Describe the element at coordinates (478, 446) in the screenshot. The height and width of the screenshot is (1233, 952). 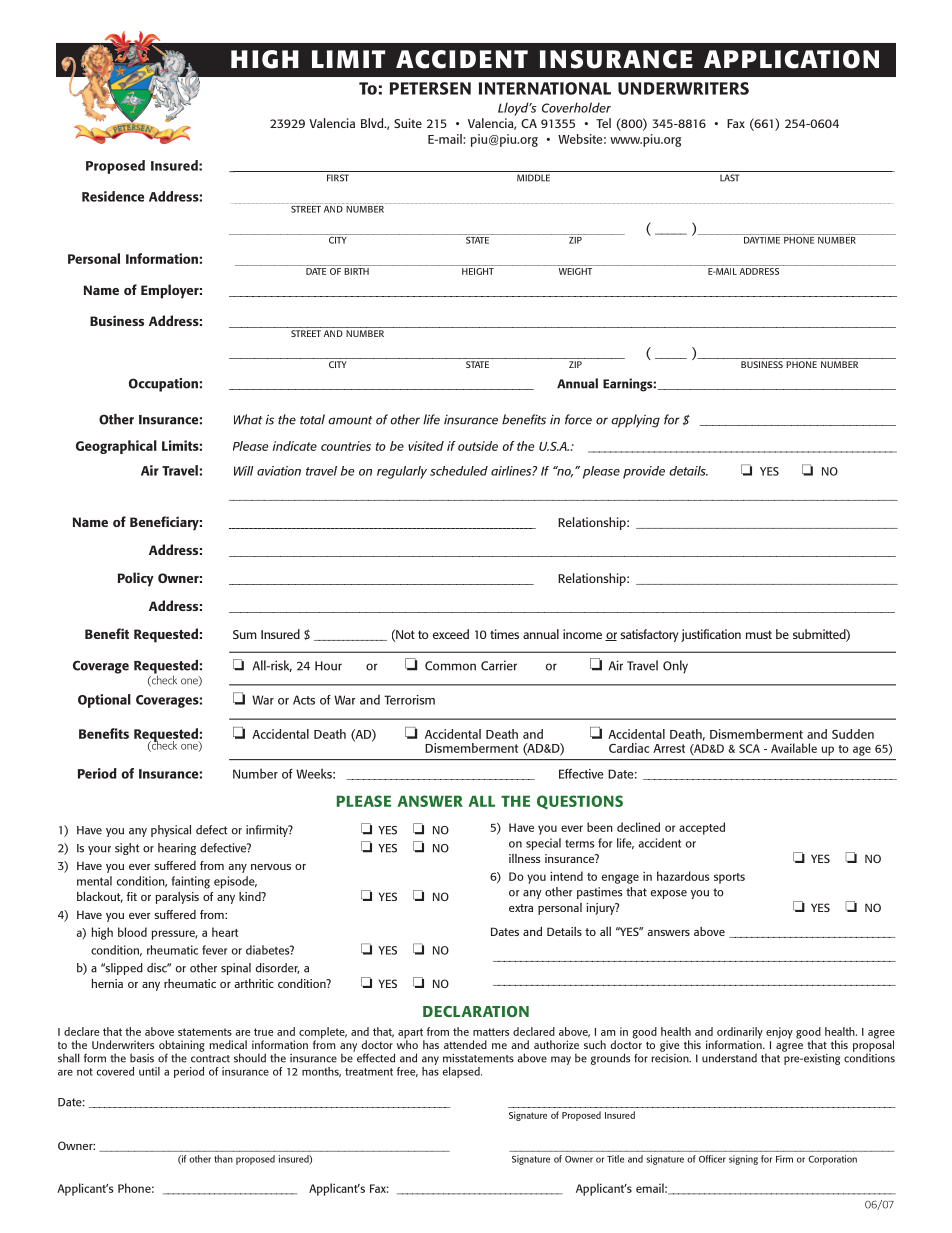
I see `outside` at that location.
